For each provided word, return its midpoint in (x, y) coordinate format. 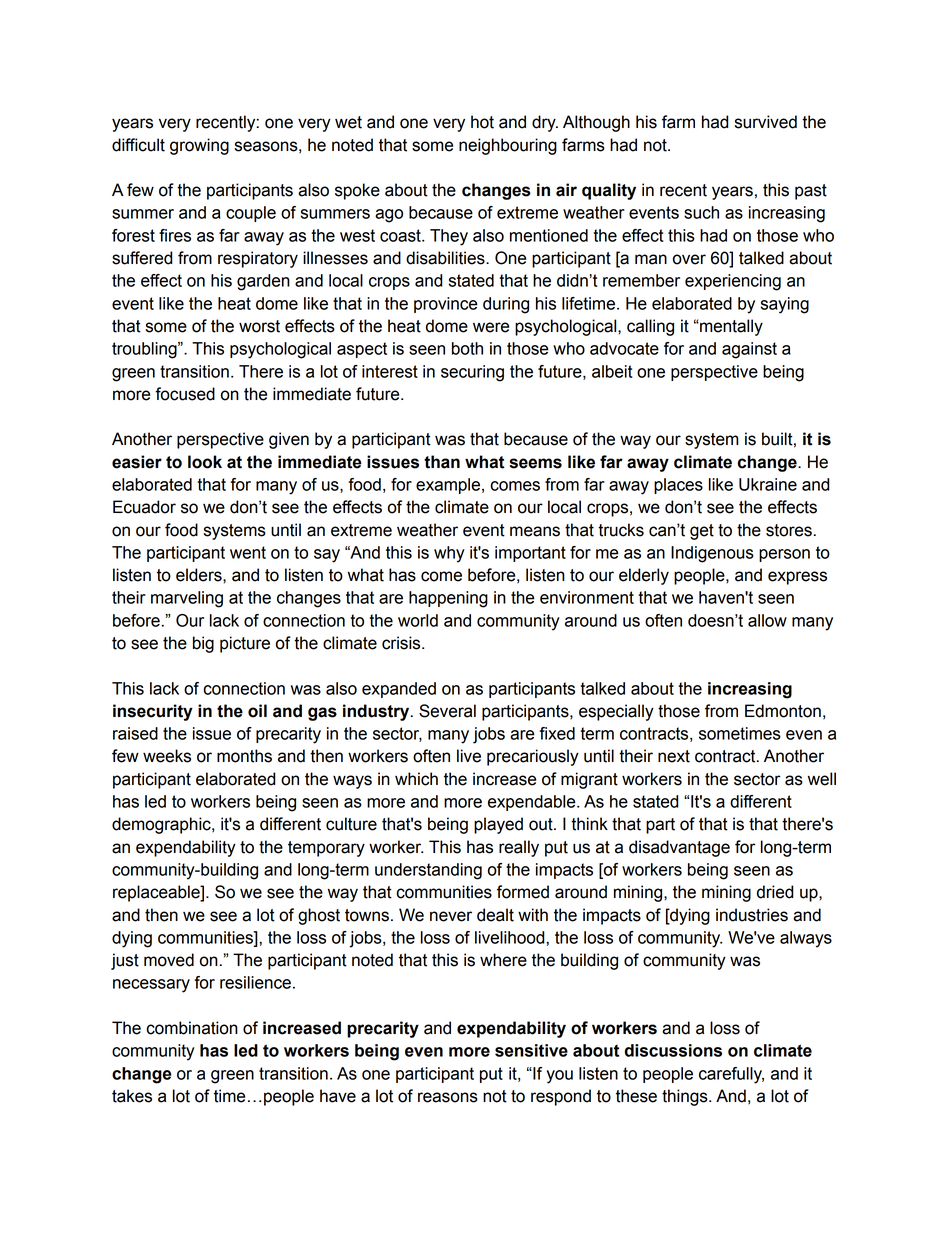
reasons (448, 1097)
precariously (533, 757)
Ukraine (768, 484)
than (442, 462)
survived (766, 122)
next (674, 756)
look (205, 462)
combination (192, 1028)
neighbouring (508, 146)
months (244, 756)
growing (199, 146)
